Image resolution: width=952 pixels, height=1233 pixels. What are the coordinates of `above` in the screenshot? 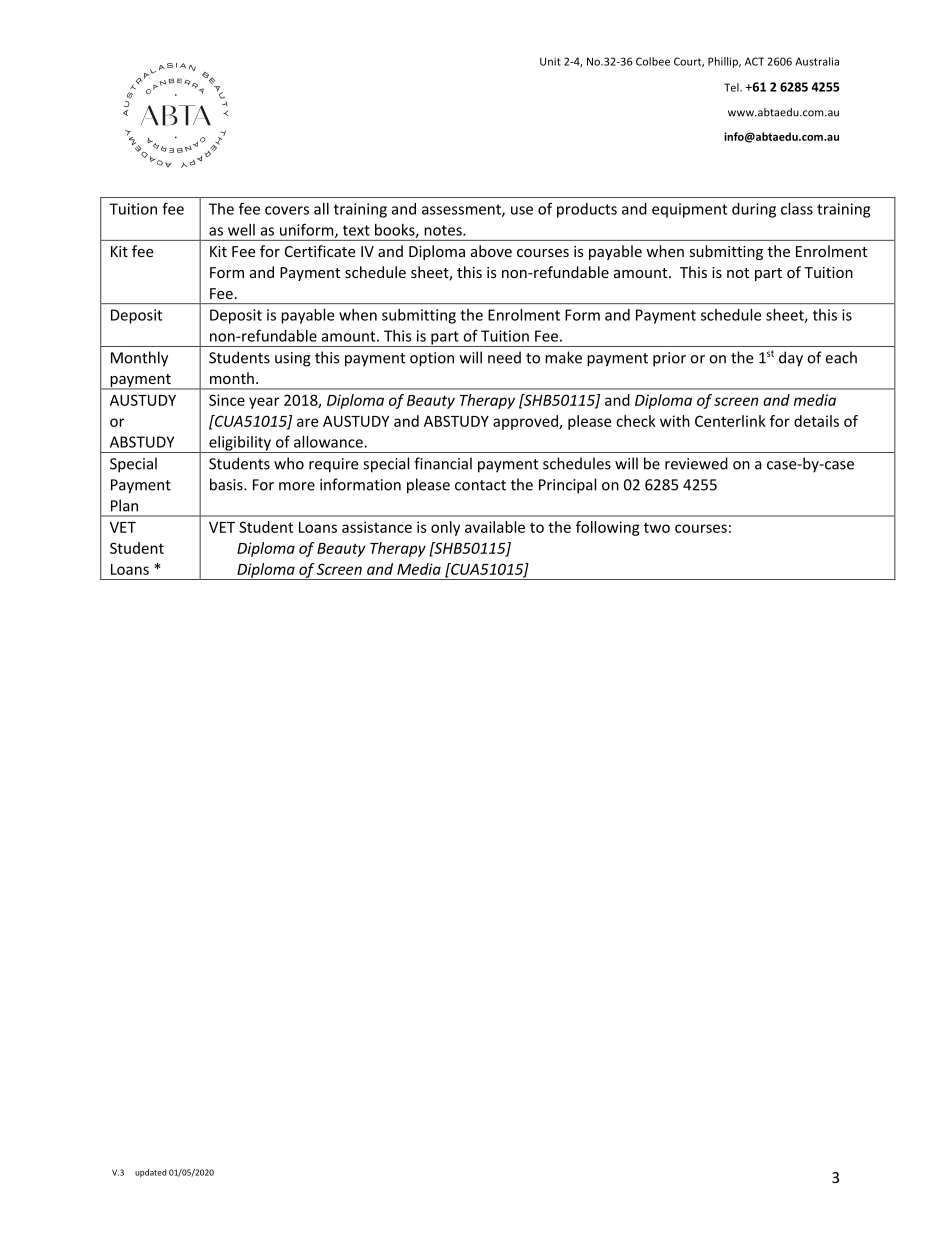 It's located at (491, 251).
